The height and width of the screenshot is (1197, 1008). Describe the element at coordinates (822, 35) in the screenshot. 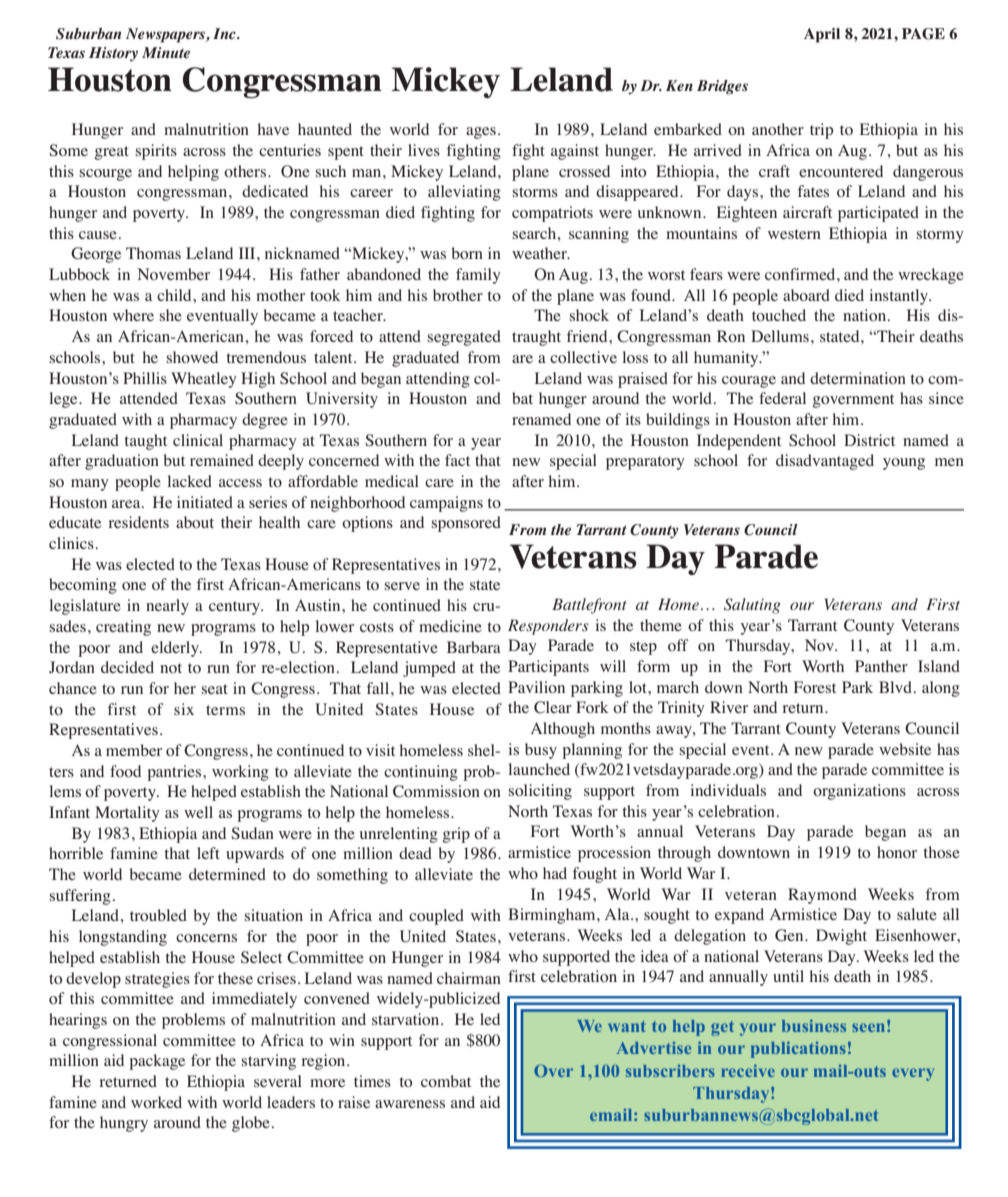

I see `April` at that location.
